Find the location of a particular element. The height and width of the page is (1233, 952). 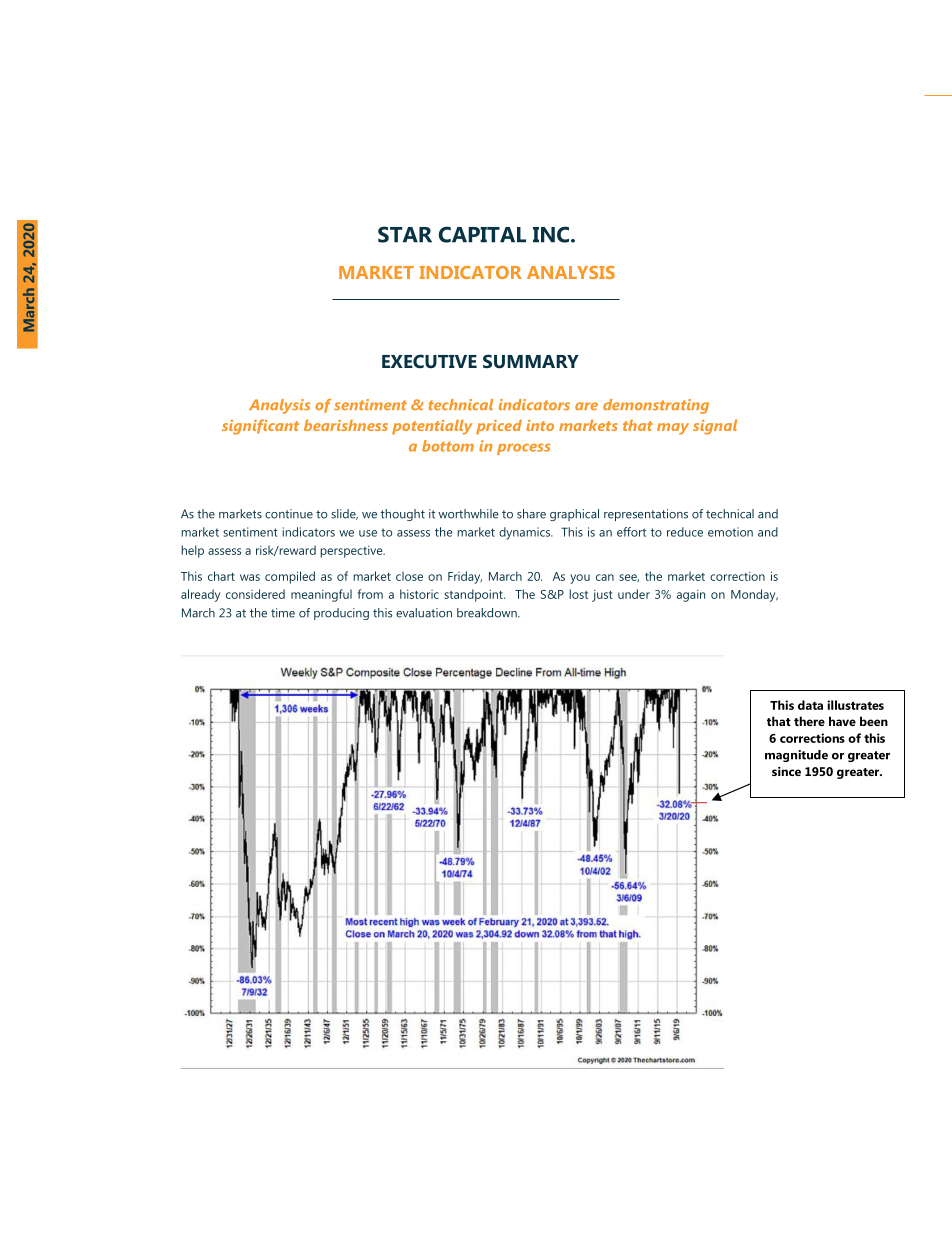

producing is located at coordinates (341, 614).
